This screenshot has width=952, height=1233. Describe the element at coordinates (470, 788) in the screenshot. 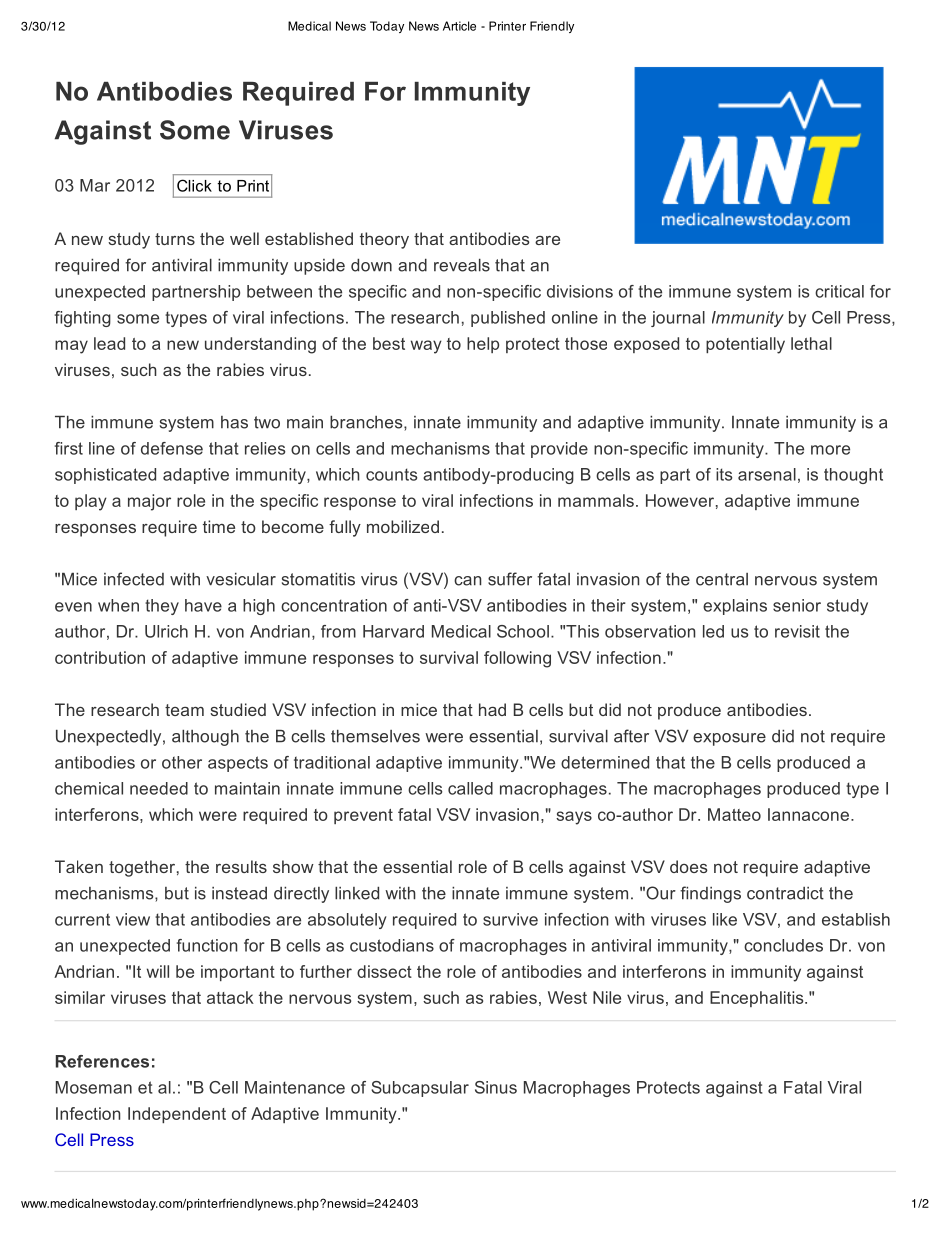

I see `called` at that location.
